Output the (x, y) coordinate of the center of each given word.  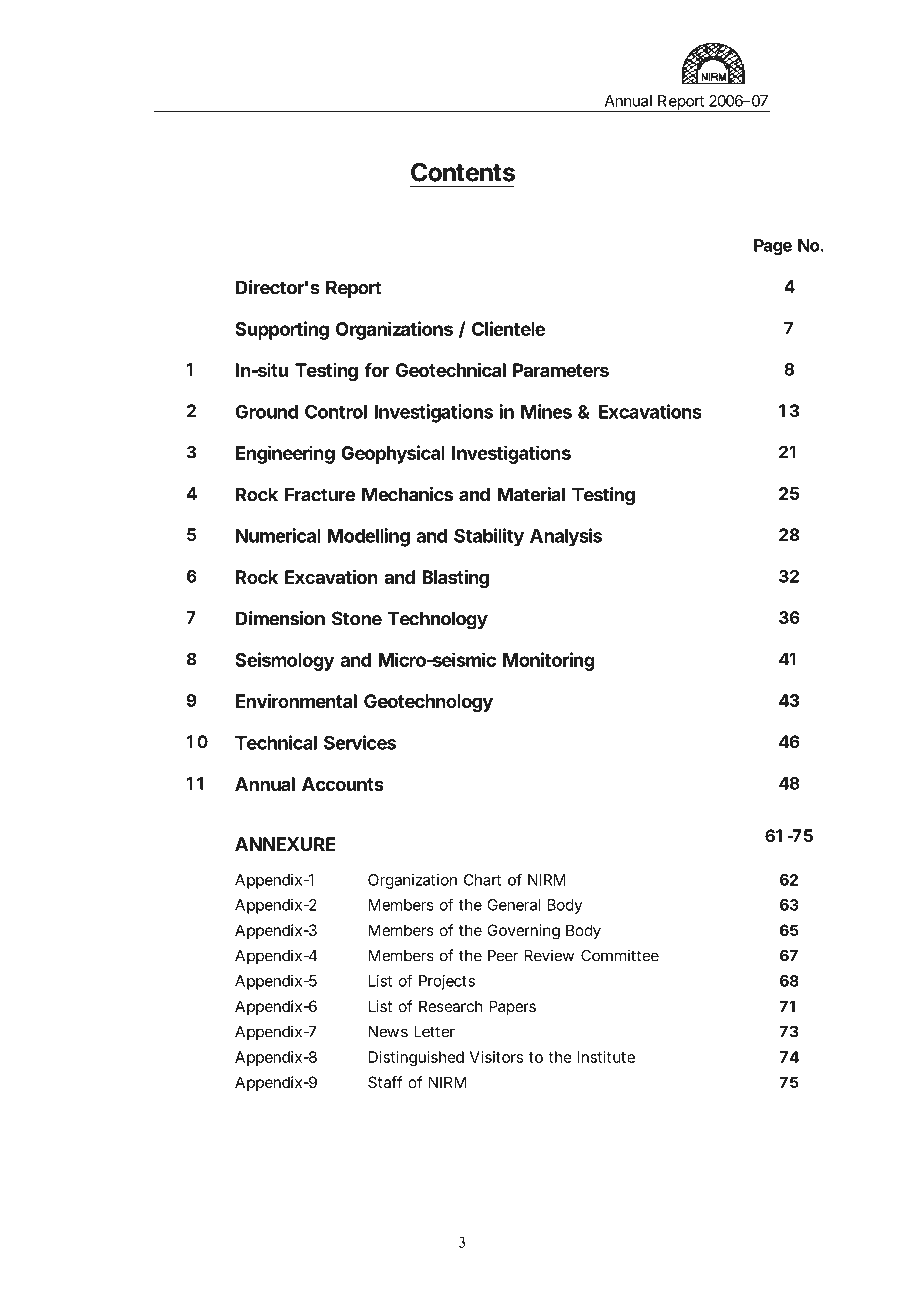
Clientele (508, 328)
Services (360, 742)
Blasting (455, 578)
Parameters (561, 370)
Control (336, 411)
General (513, 905)
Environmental (296, 700)
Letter (434, 1032)
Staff (385, 1082)
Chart (482, 880)
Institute (606, 1057)
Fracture (320, 494)
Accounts (343, 784)
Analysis (566, 537)
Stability (489, 537)
